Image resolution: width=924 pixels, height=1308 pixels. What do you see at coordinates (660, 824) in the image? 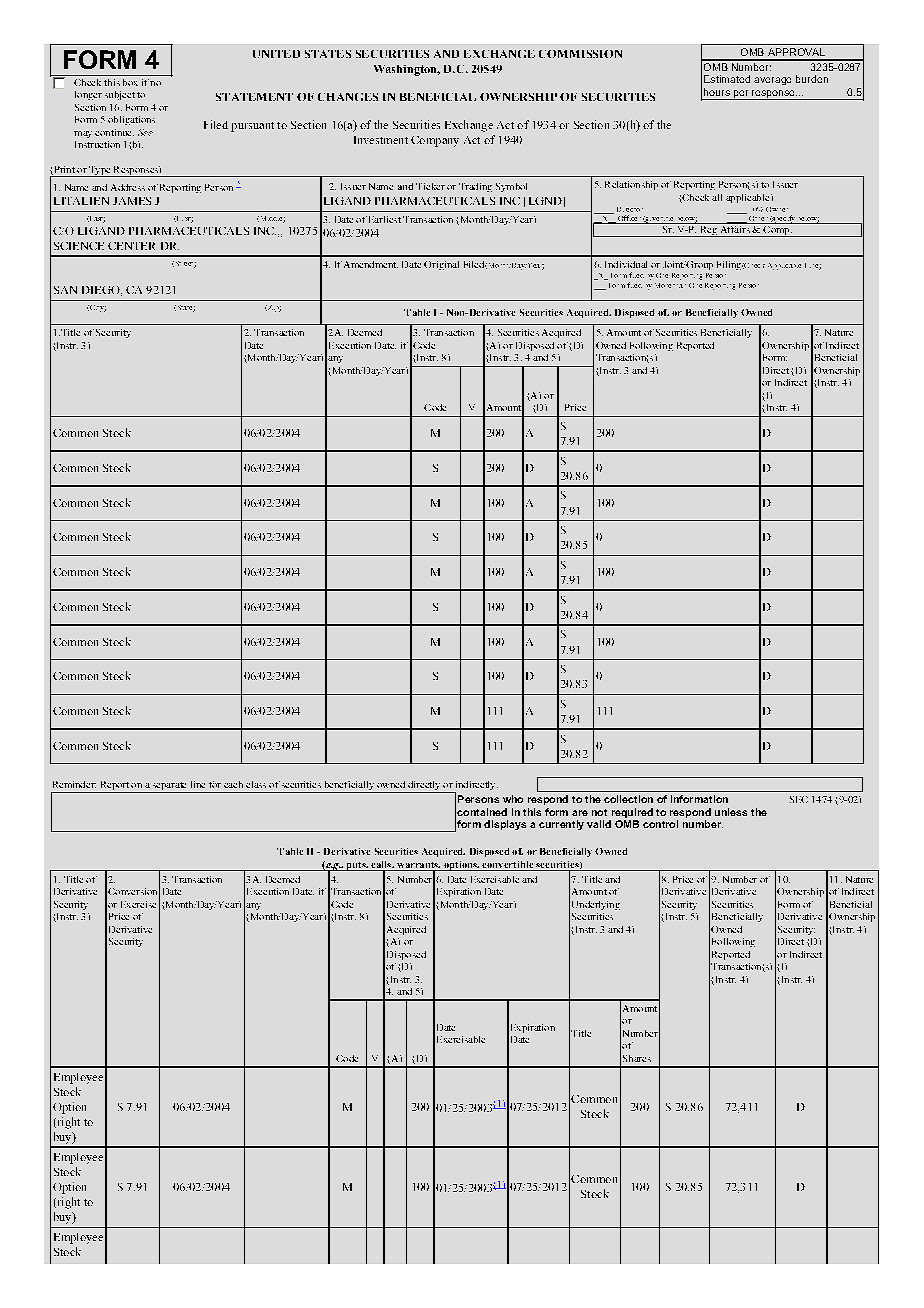
I see `control` at bounding box center [660, 824].
